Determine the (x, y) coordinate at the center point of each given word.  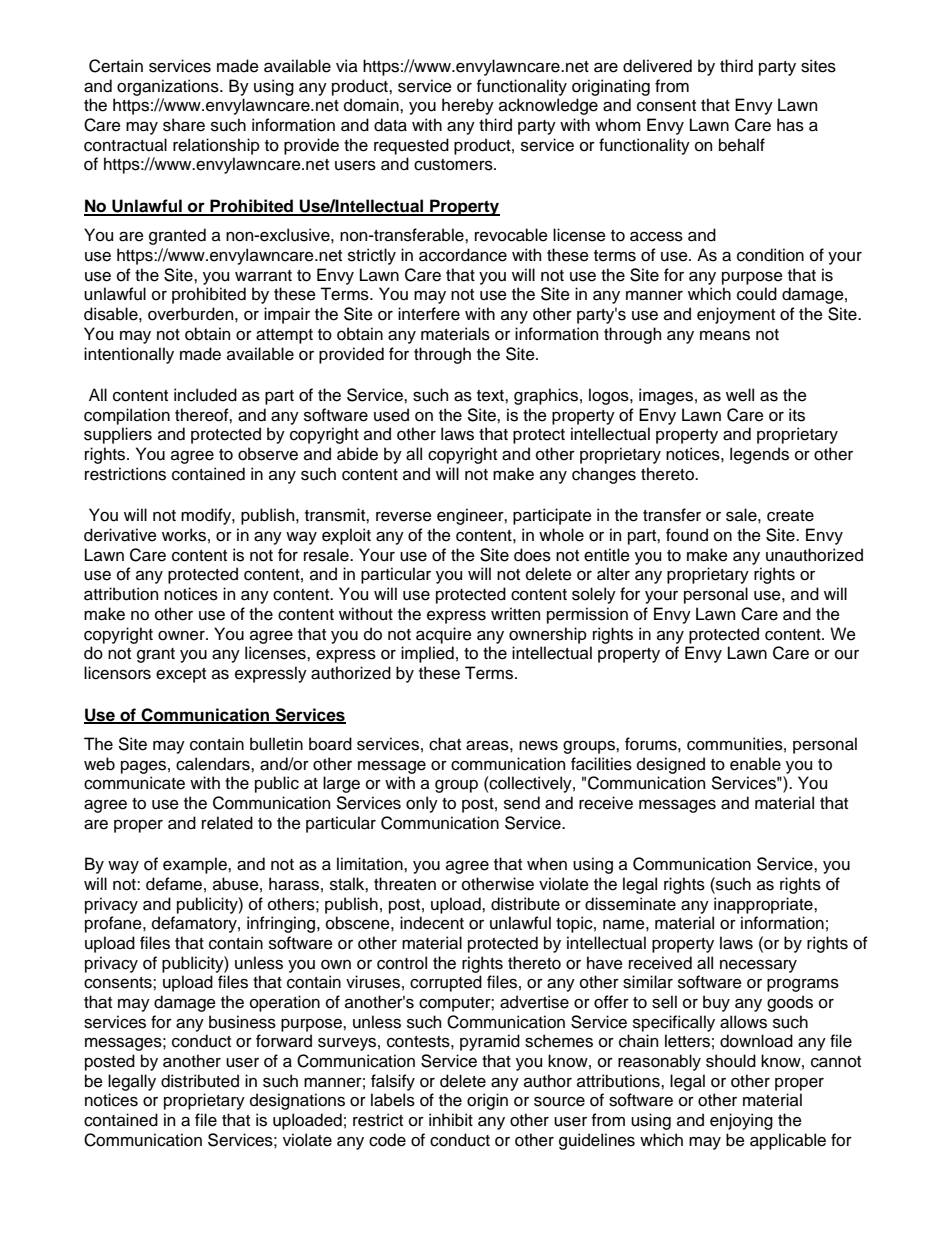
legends (759, 455)
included (205, 395)
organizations (169, 87)
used (391, 415)
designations (297, 1101)
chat (445, 744)
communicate (134, 783)
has (790, 125)
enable (755, 764)
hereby (468, 106)
